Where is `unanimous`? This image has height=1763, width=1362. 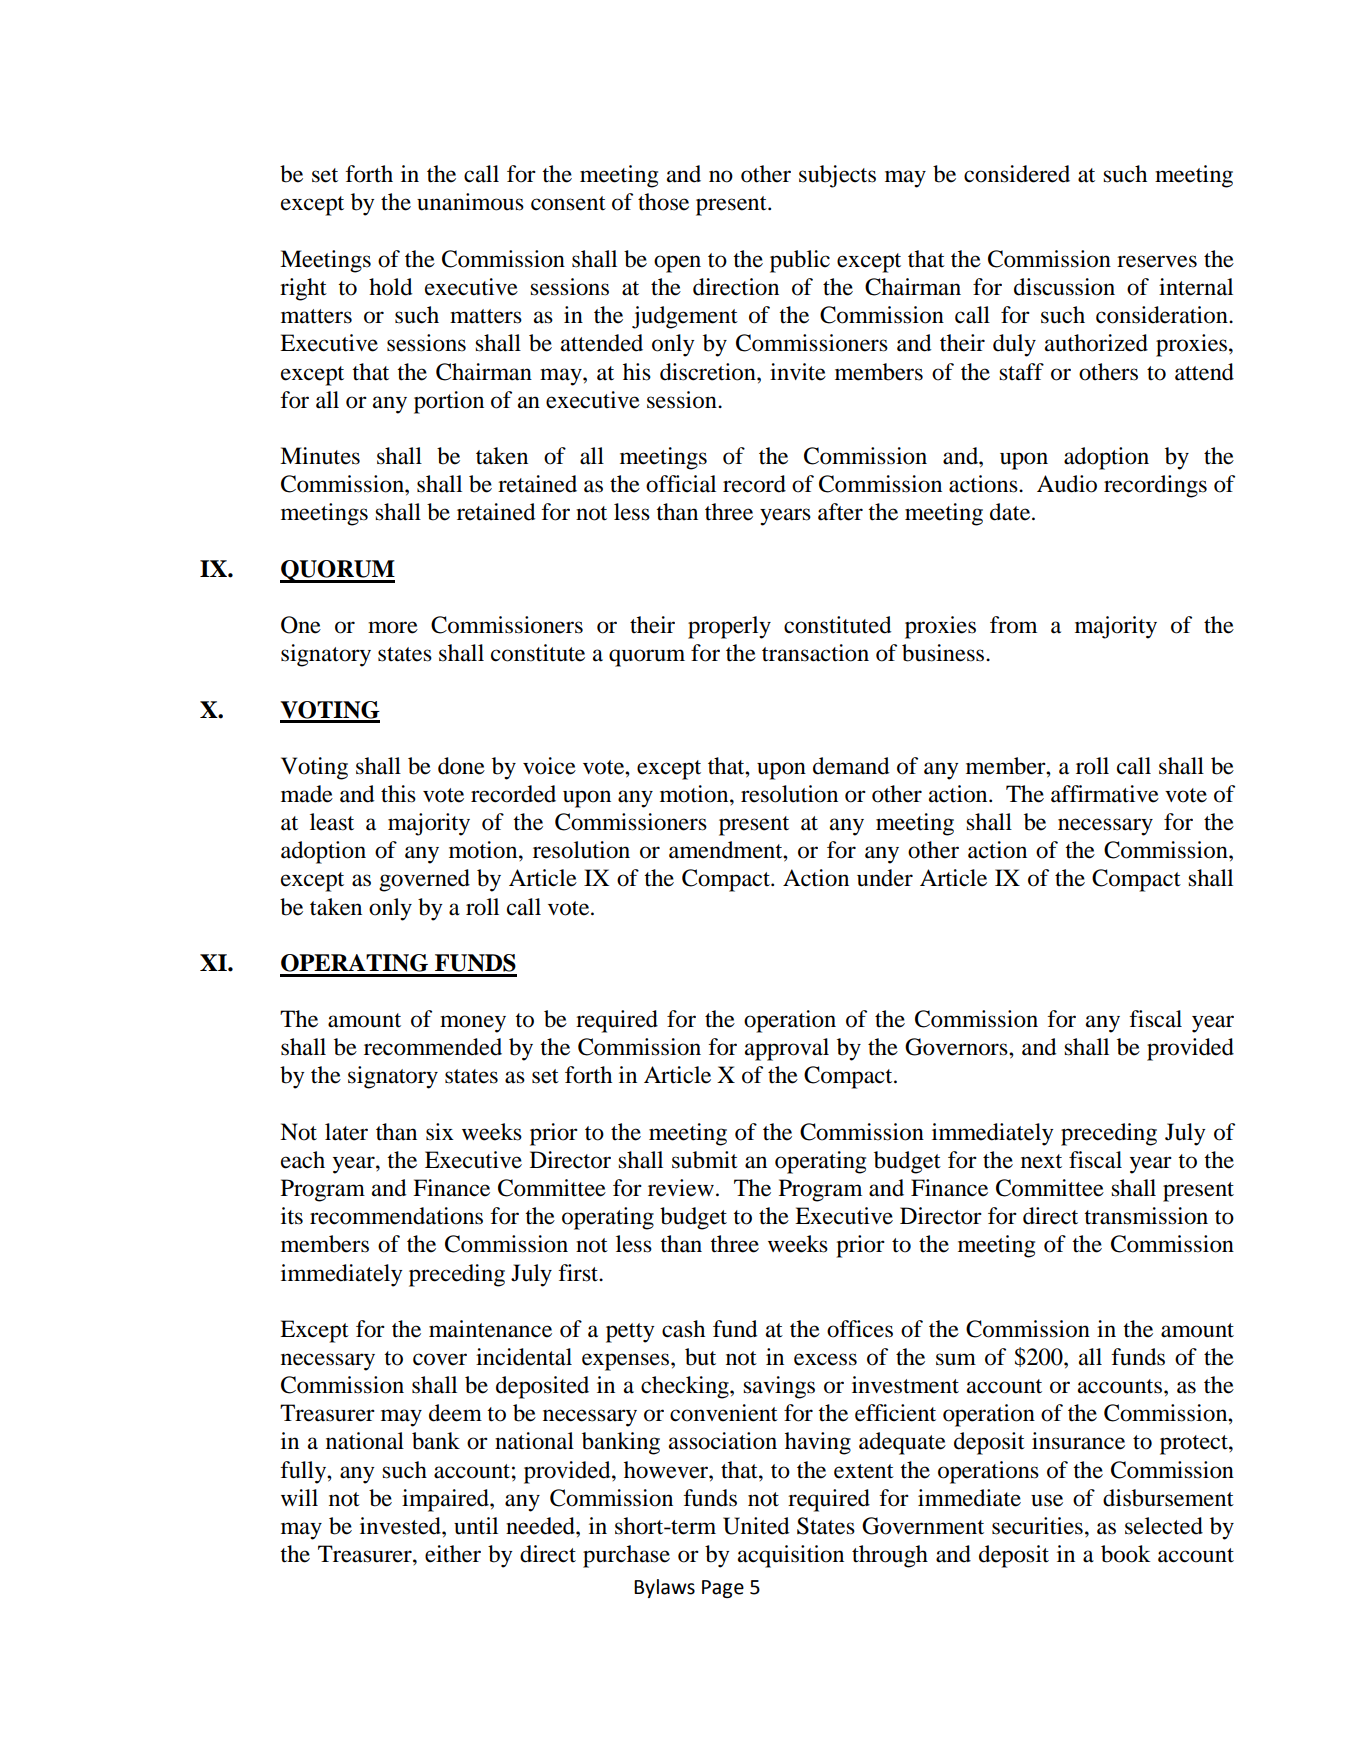 unanimous is located at coordinates (470, 202).
